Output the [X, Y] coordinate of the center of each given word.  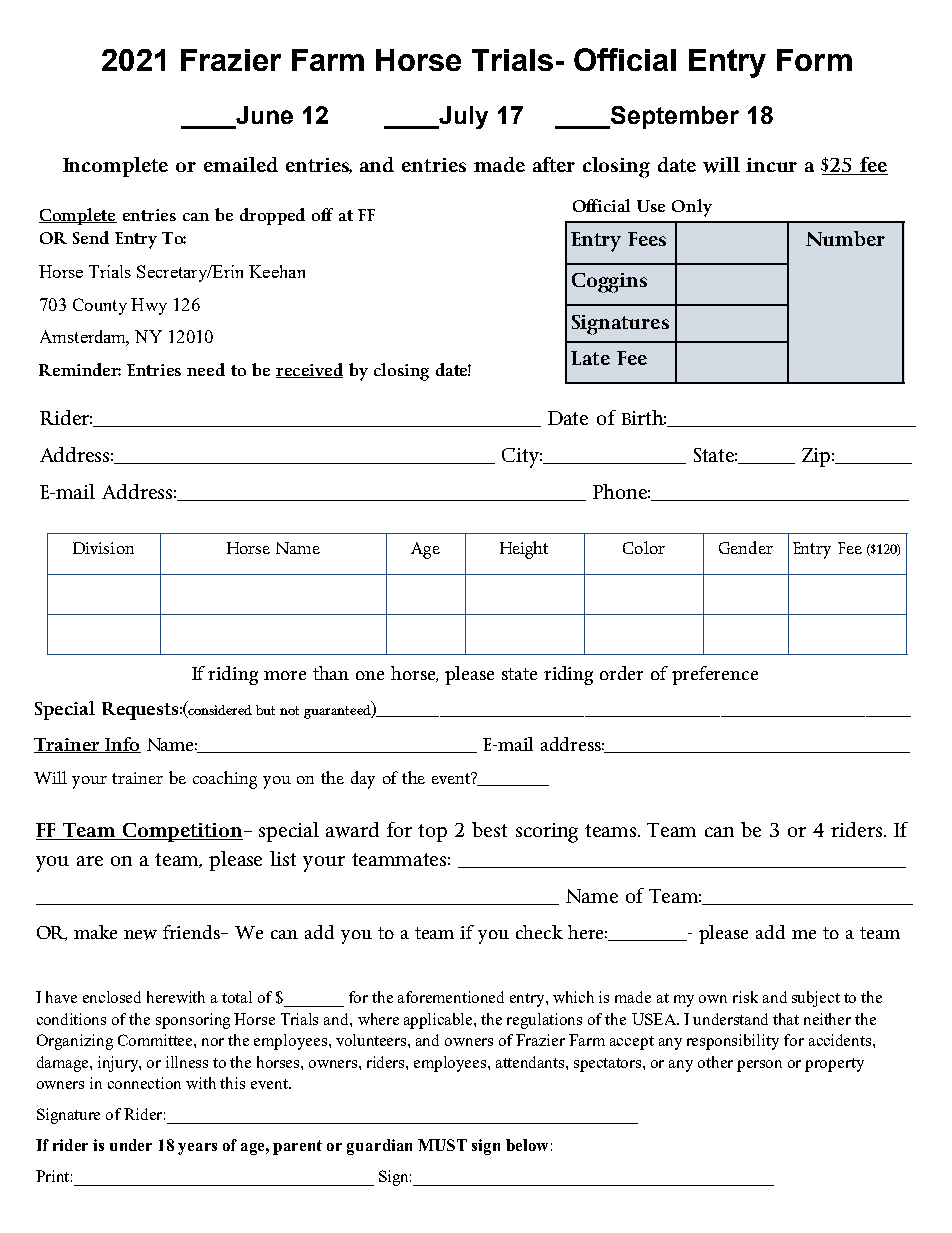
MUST [442, 1145]
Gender [746, 547]
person [759, 1066]
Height [524, 550]
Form [814, 60]
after [554, 164]
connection [144, 1083]
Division [103, 548]
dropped [272, 216]
